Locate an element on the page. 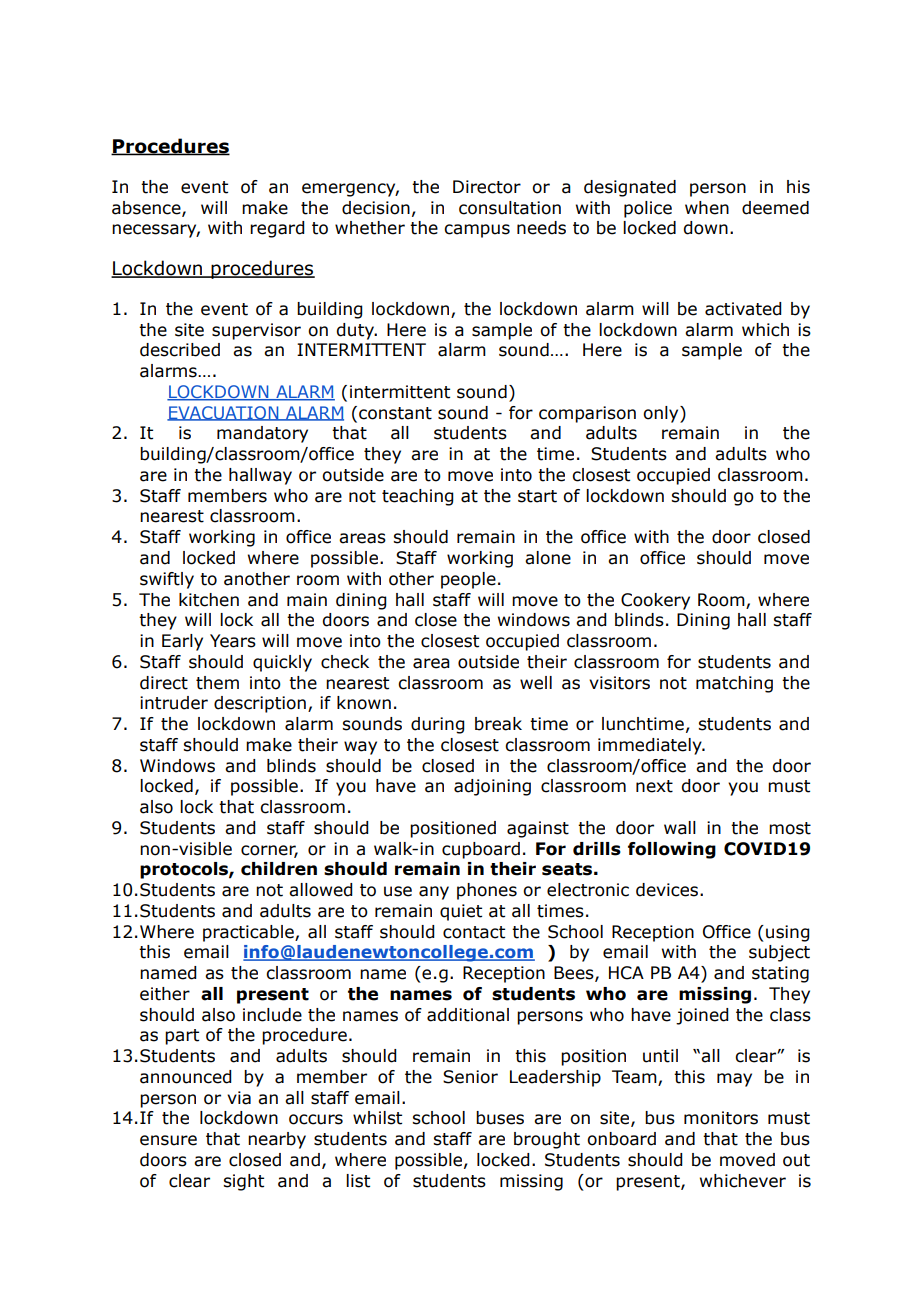 This image has height=1307, width=924. when is located at coordinates (707, 208).
